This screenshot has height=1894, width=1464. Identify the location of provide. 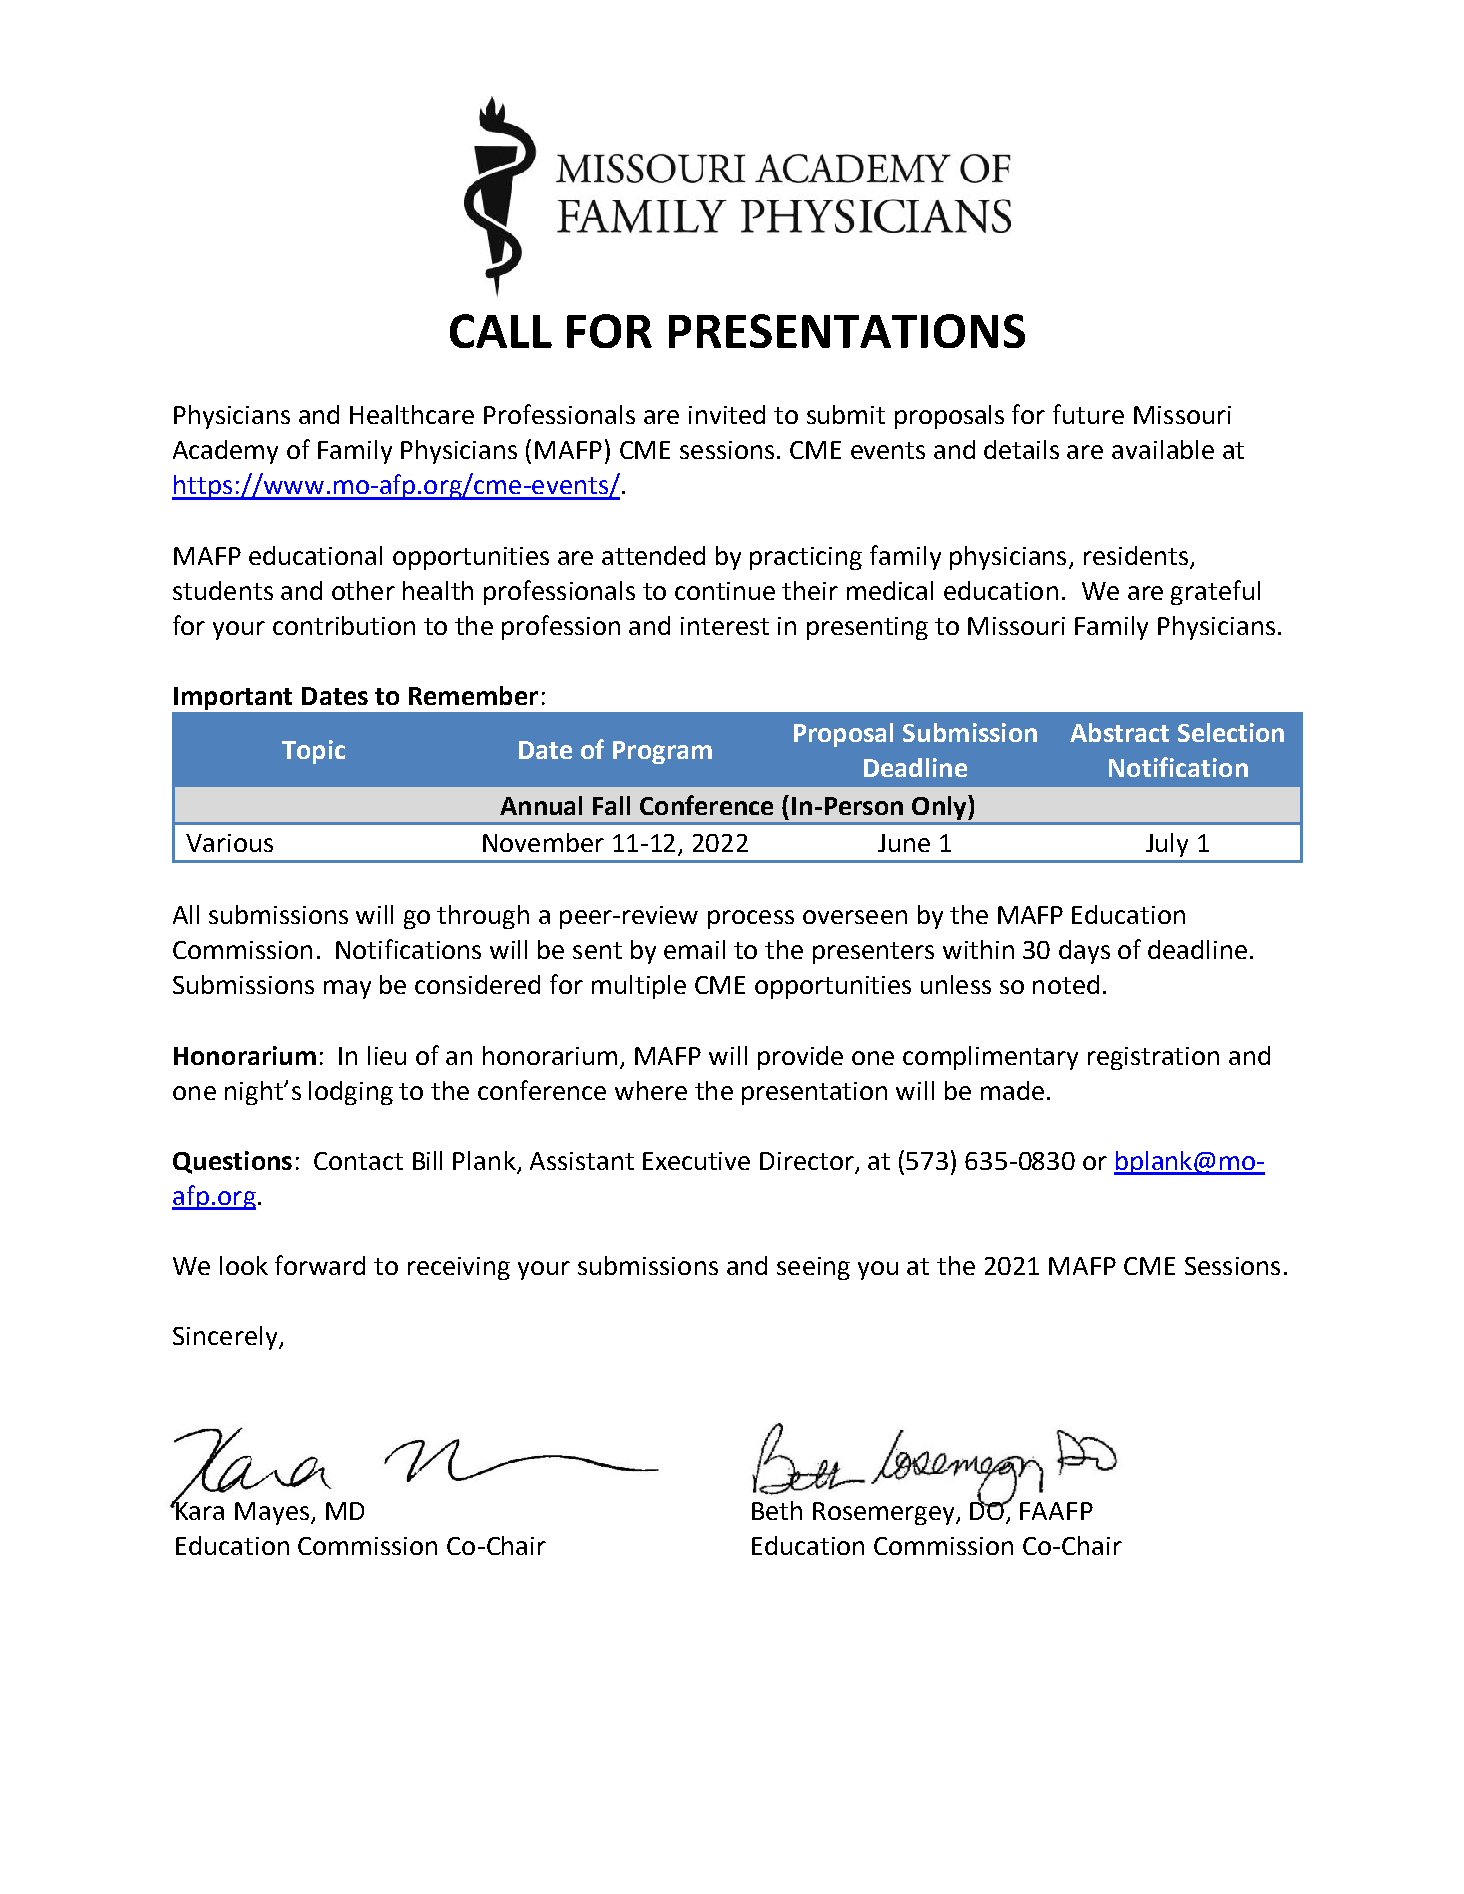
(800, 1058).
